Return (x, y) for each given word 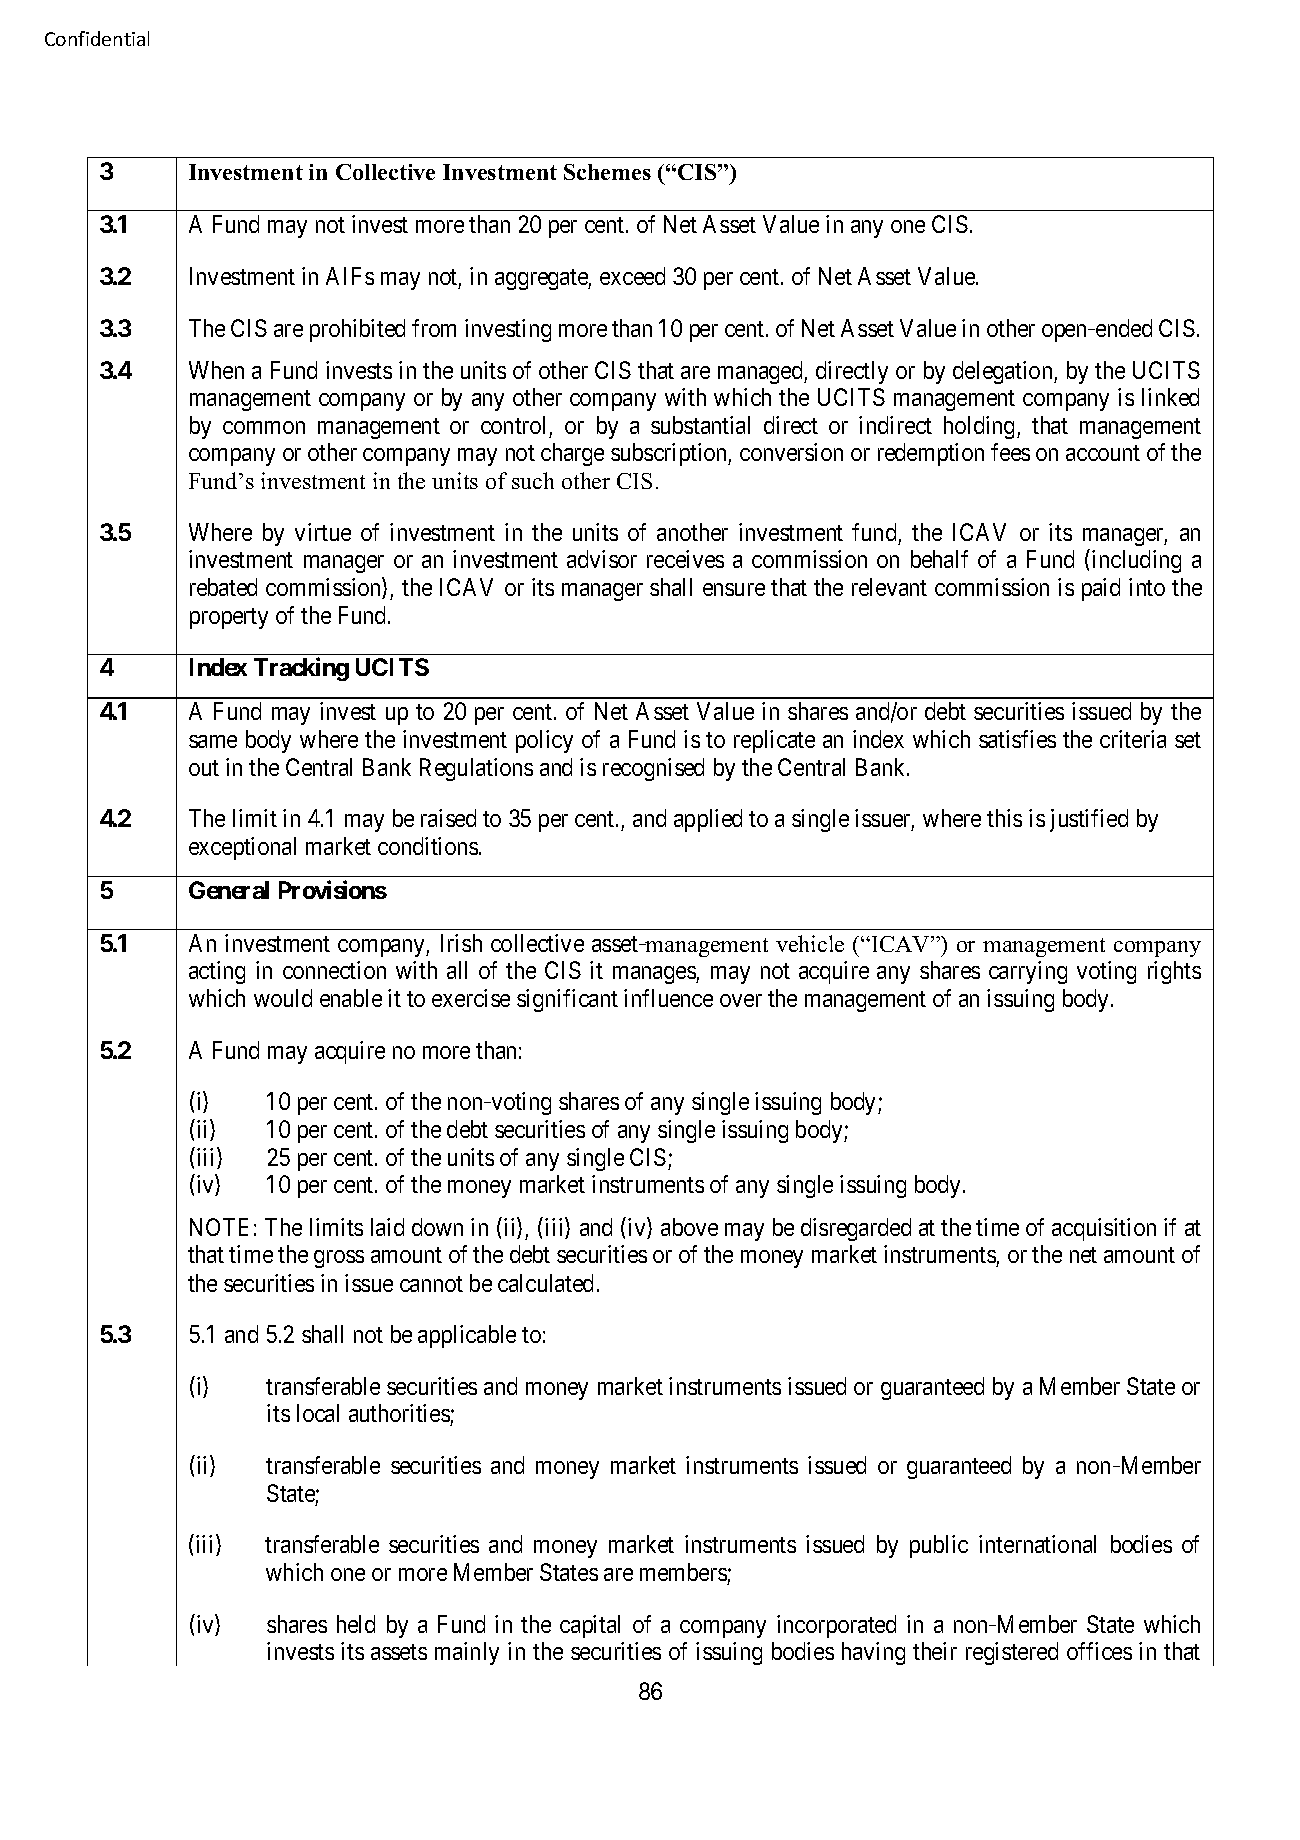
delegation (1004, 372)
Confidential (97, 38)
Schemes (607, 172)
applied (708, 820)
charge (572, 454)
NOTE (219, 1227)
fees (1010, 452)
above (689, 1227)
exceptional (242, 848)
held (356, 1624)
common (264, 427)
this (1004, 818)
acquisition (1104, 1229)
